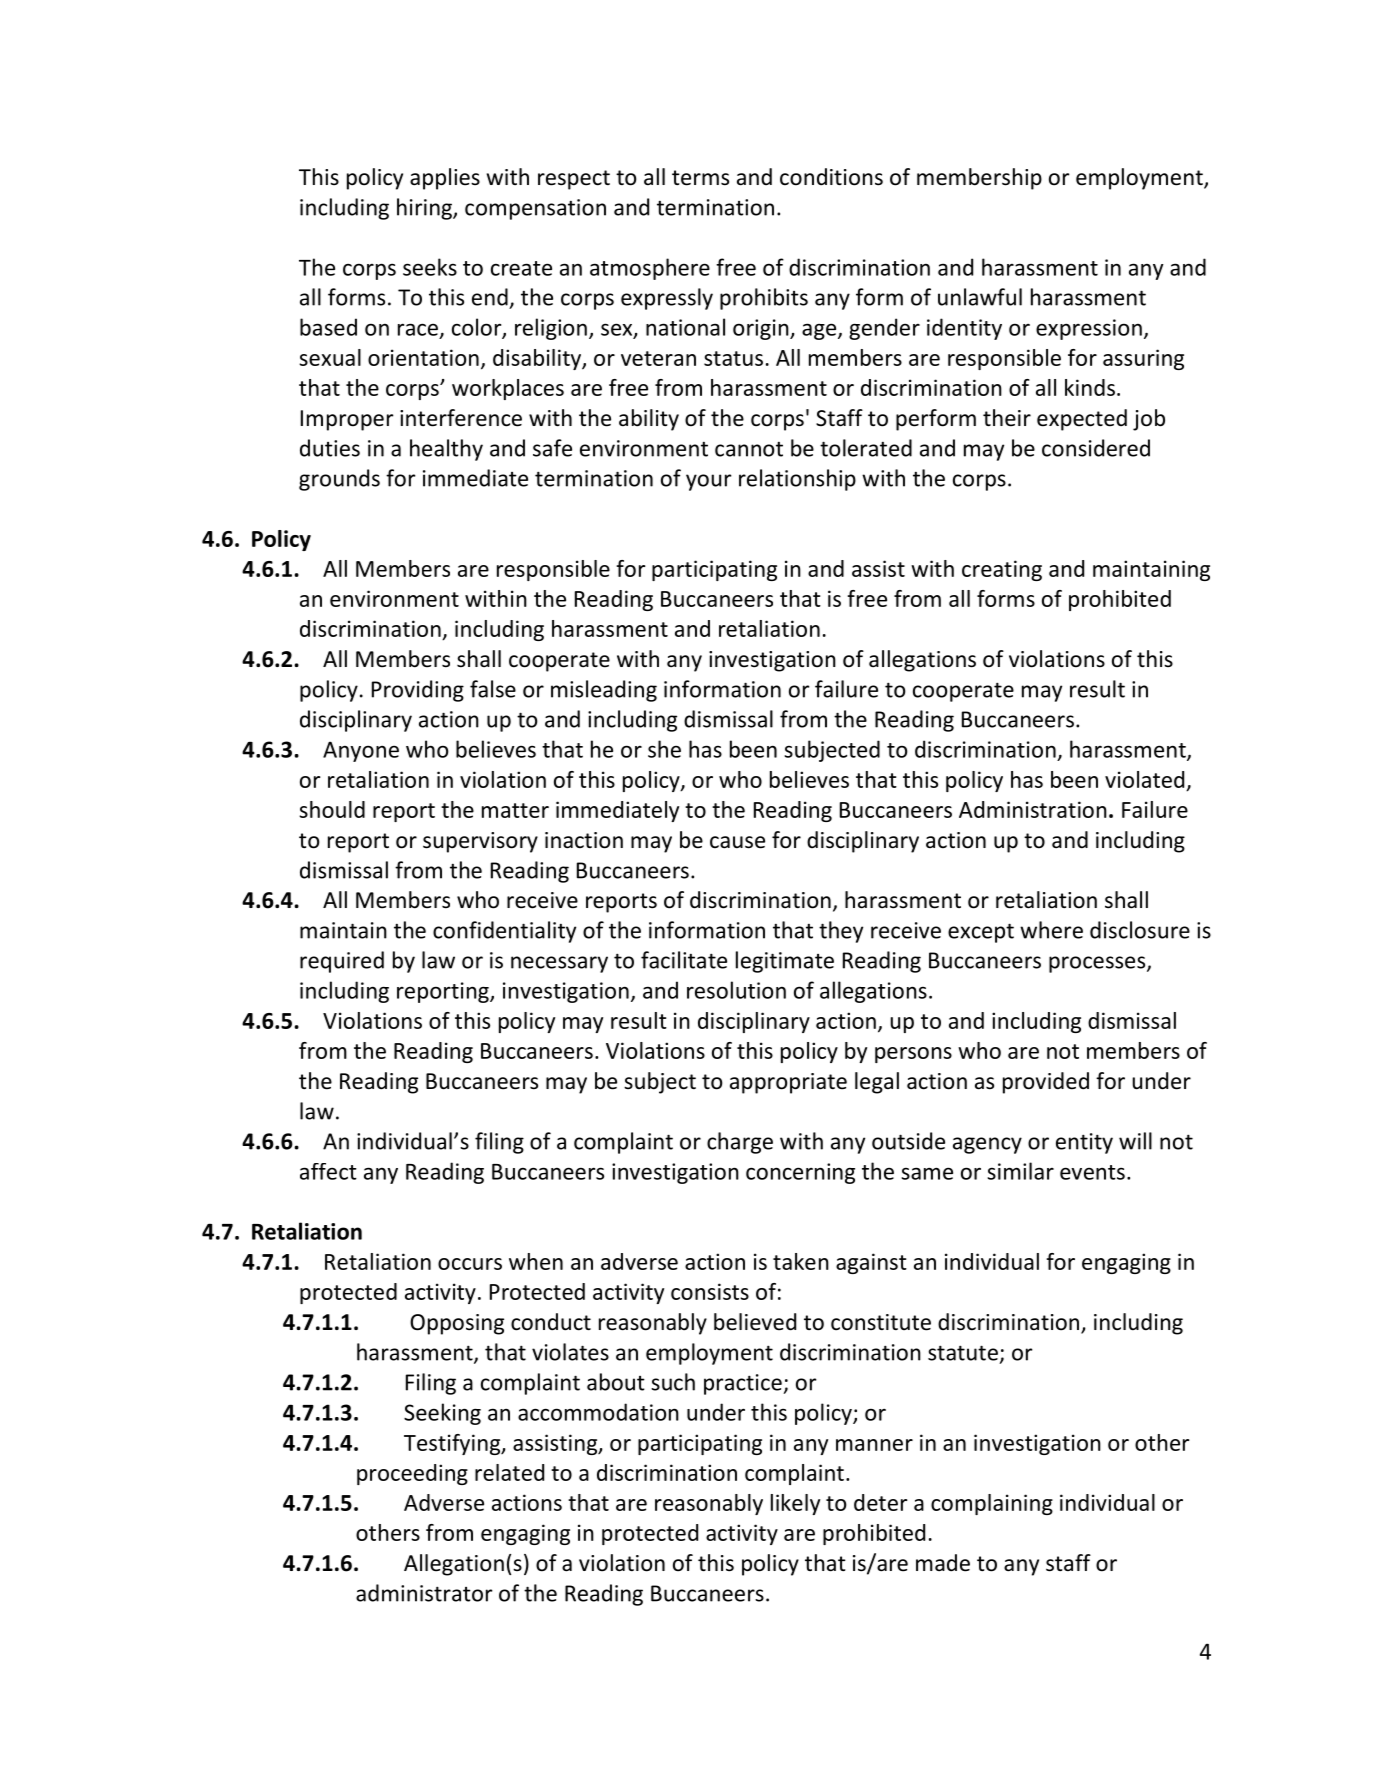 The width and height of the image is (1373, 1777). I want to click on provided, so click(1046, 1083).
